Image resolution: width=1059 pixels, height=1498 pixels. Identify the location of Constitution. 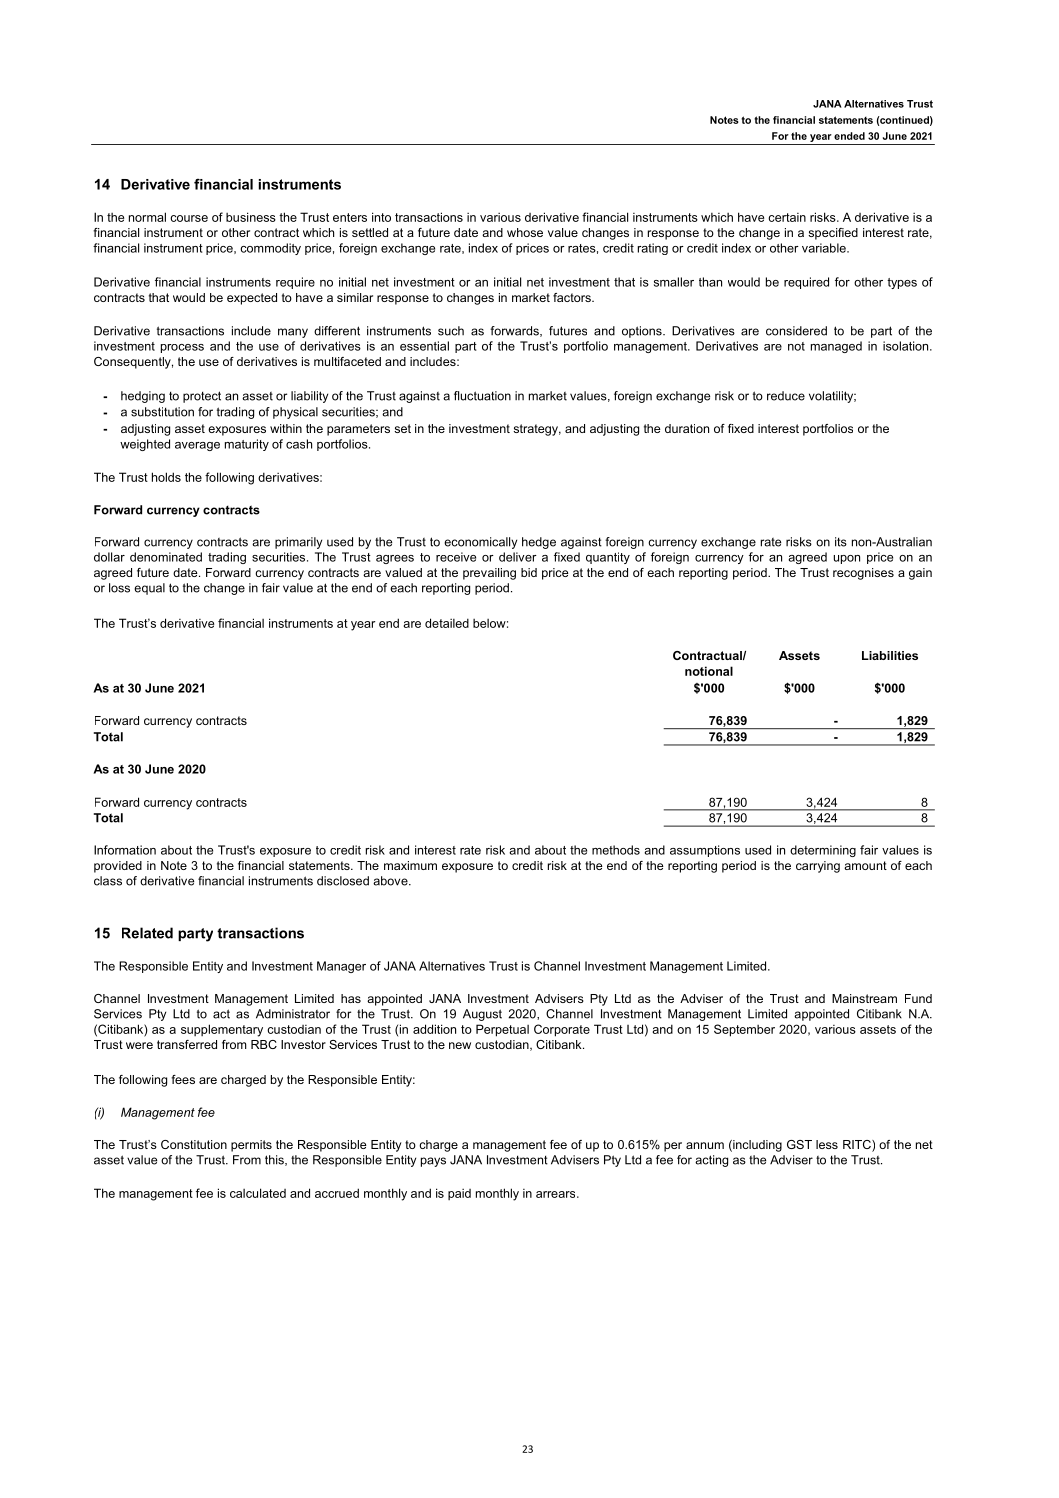
(194, 1144).
